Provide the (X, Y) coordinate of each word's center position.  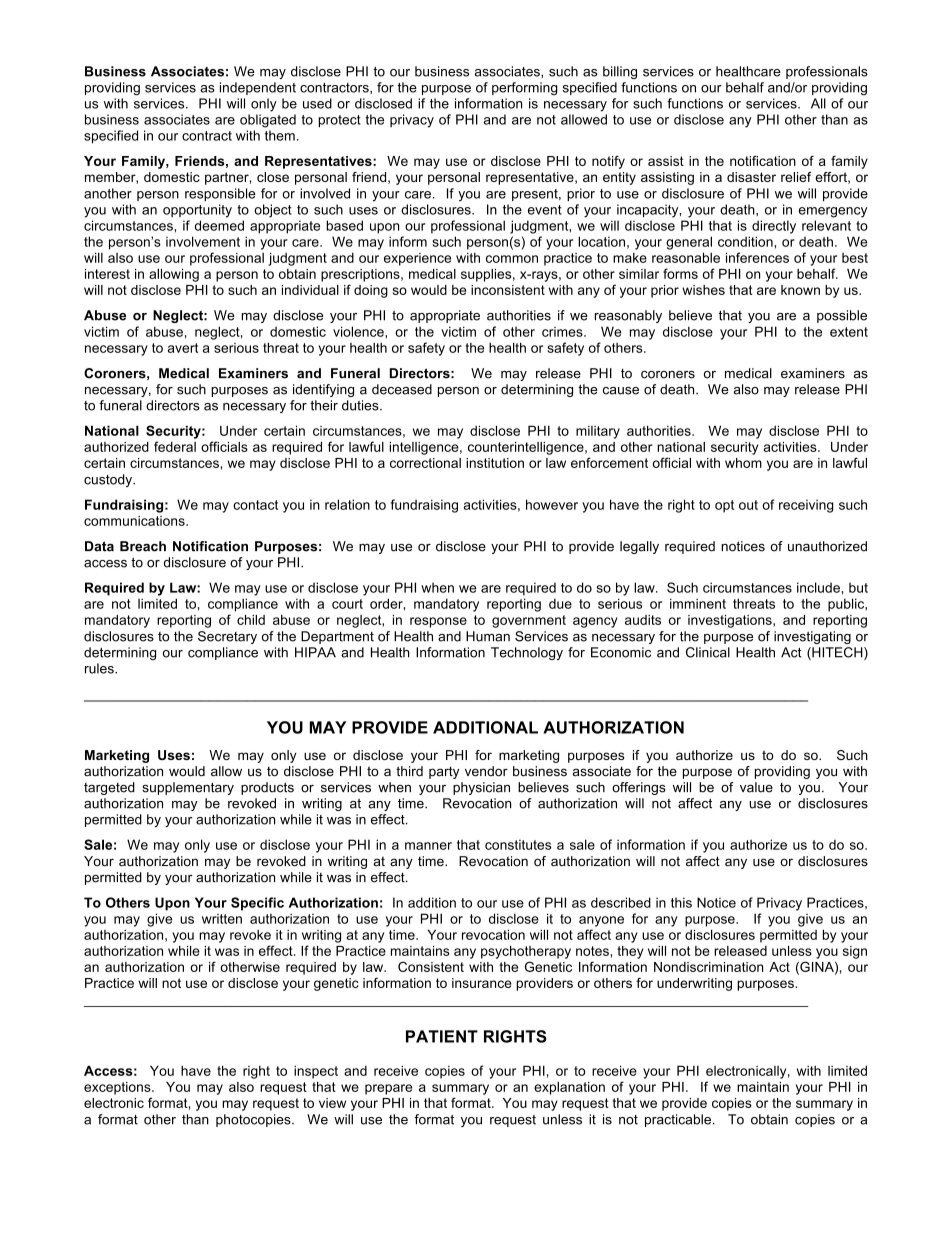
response (438, 622)
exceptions (118, 1088)
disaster (751, 177)
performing (525, 88)
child (251, 620)
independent (258, 88)
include (818, 587)
